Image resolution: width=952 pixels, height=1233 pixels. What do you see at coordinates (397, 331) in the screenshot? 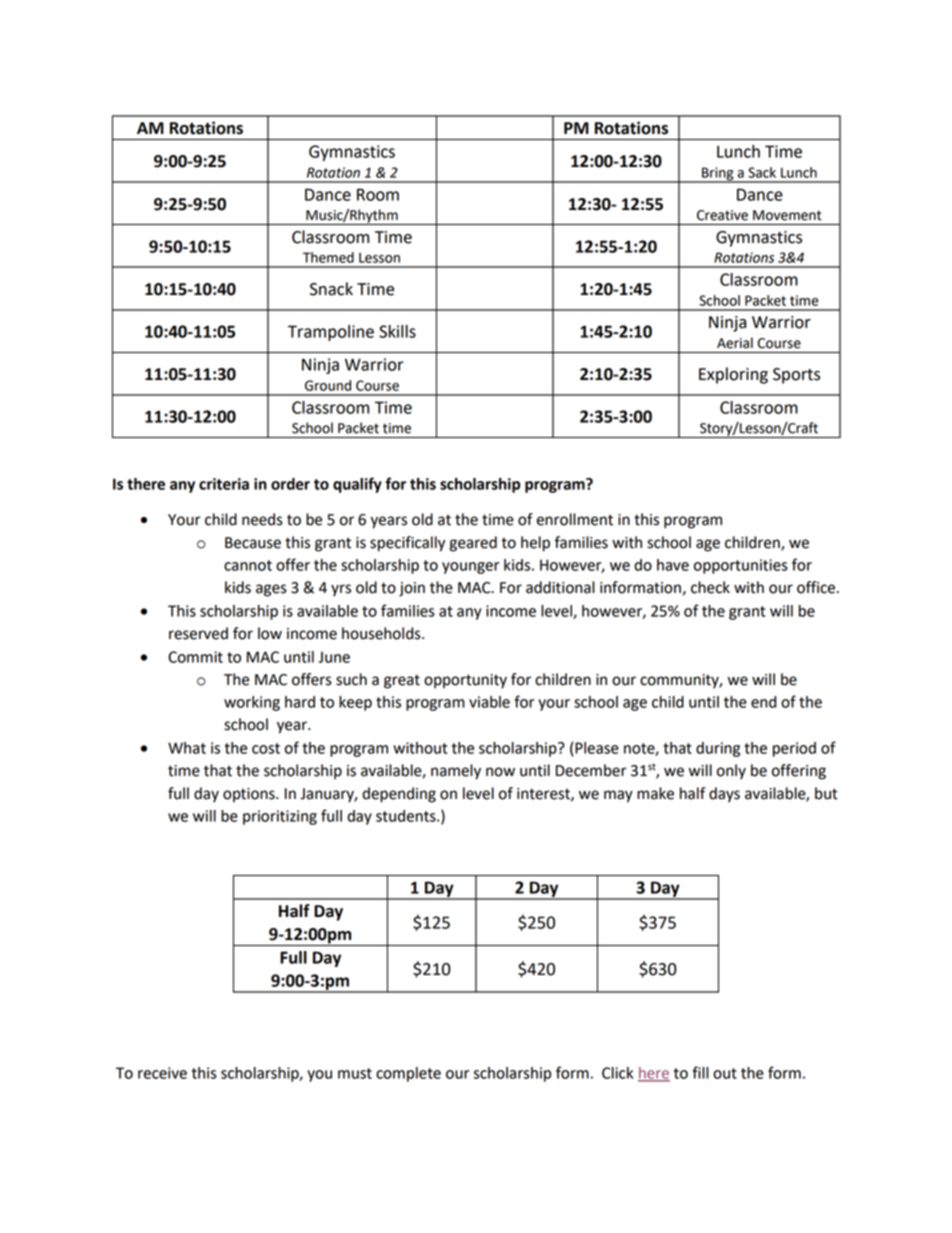
I see `Skills` at bounding box center [397, 331].
